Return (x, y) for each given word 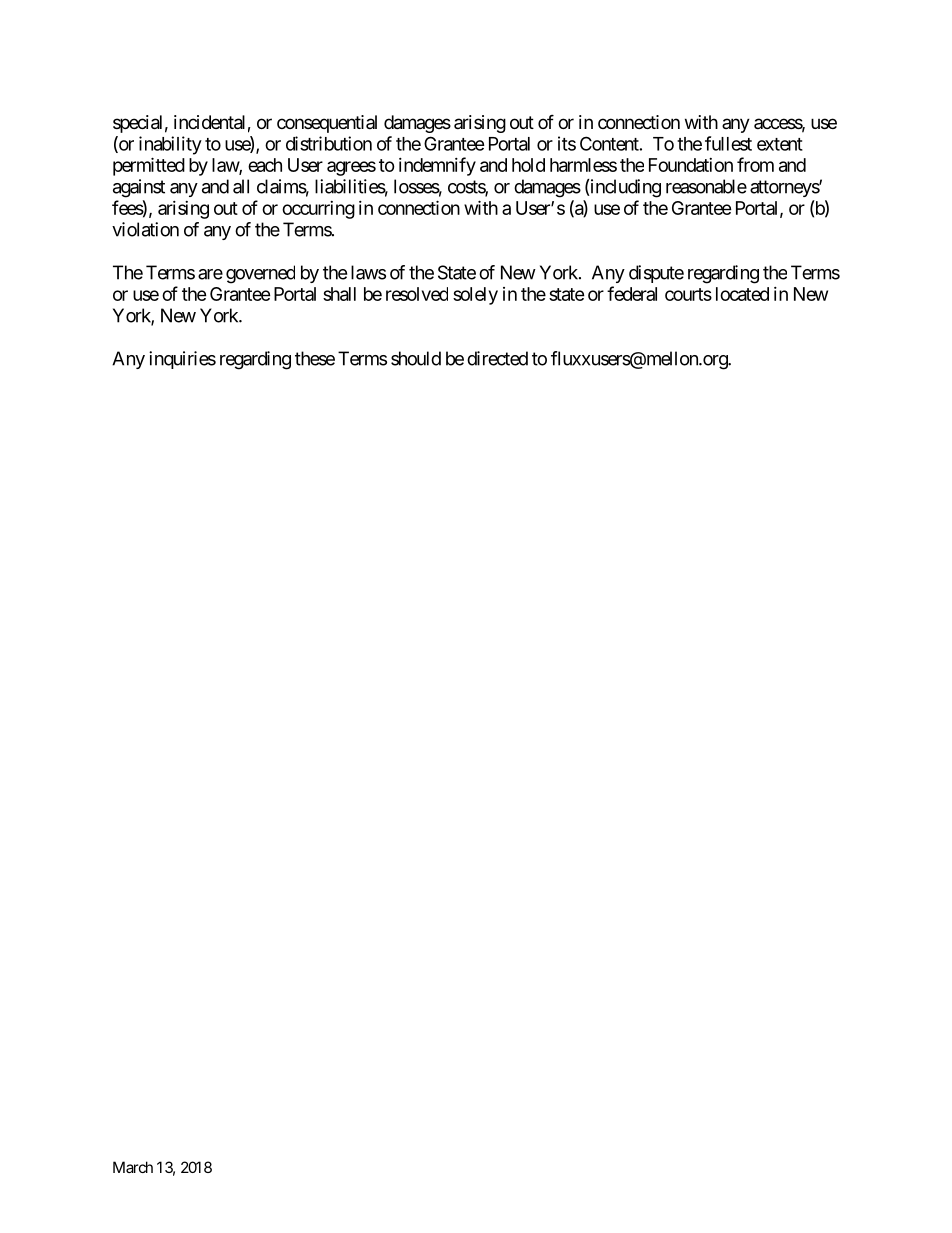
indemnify (437, 166)
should (416, 358)
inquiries (182, 360)
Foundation (691, 165)
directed (497, 358)
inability (170, 145)
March (133, 1167)
